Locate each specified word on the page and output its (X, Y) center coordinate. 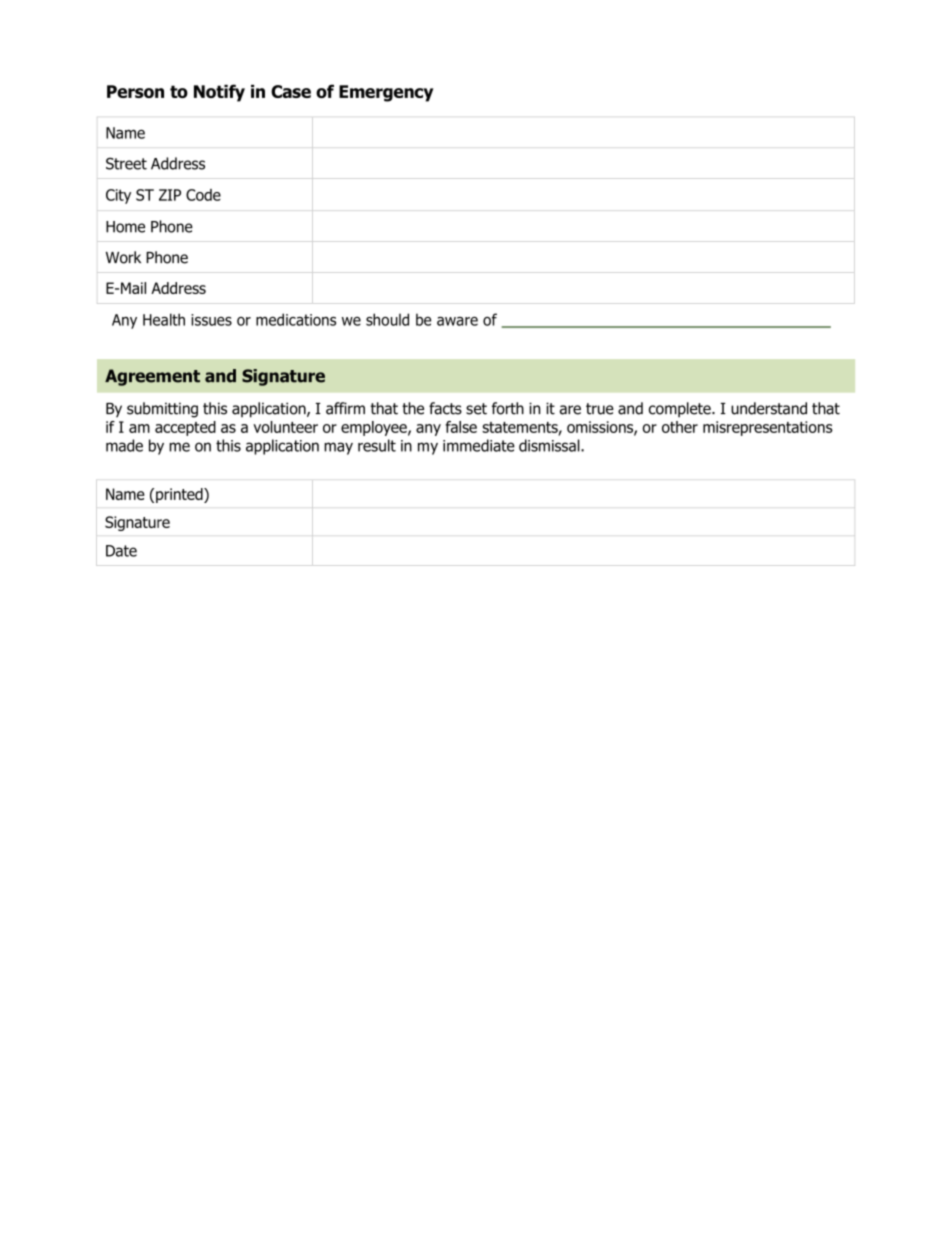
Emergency (386, 93)
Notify (219, 93)
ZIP (170, 195)
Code (203, 195)
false (461, 427)
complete (681, 410)
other (680, 427)
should (387, 319)
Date (121, 551)
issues (211, 320)
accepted (185, 428)
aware (457, 321)
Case (291, 91)
